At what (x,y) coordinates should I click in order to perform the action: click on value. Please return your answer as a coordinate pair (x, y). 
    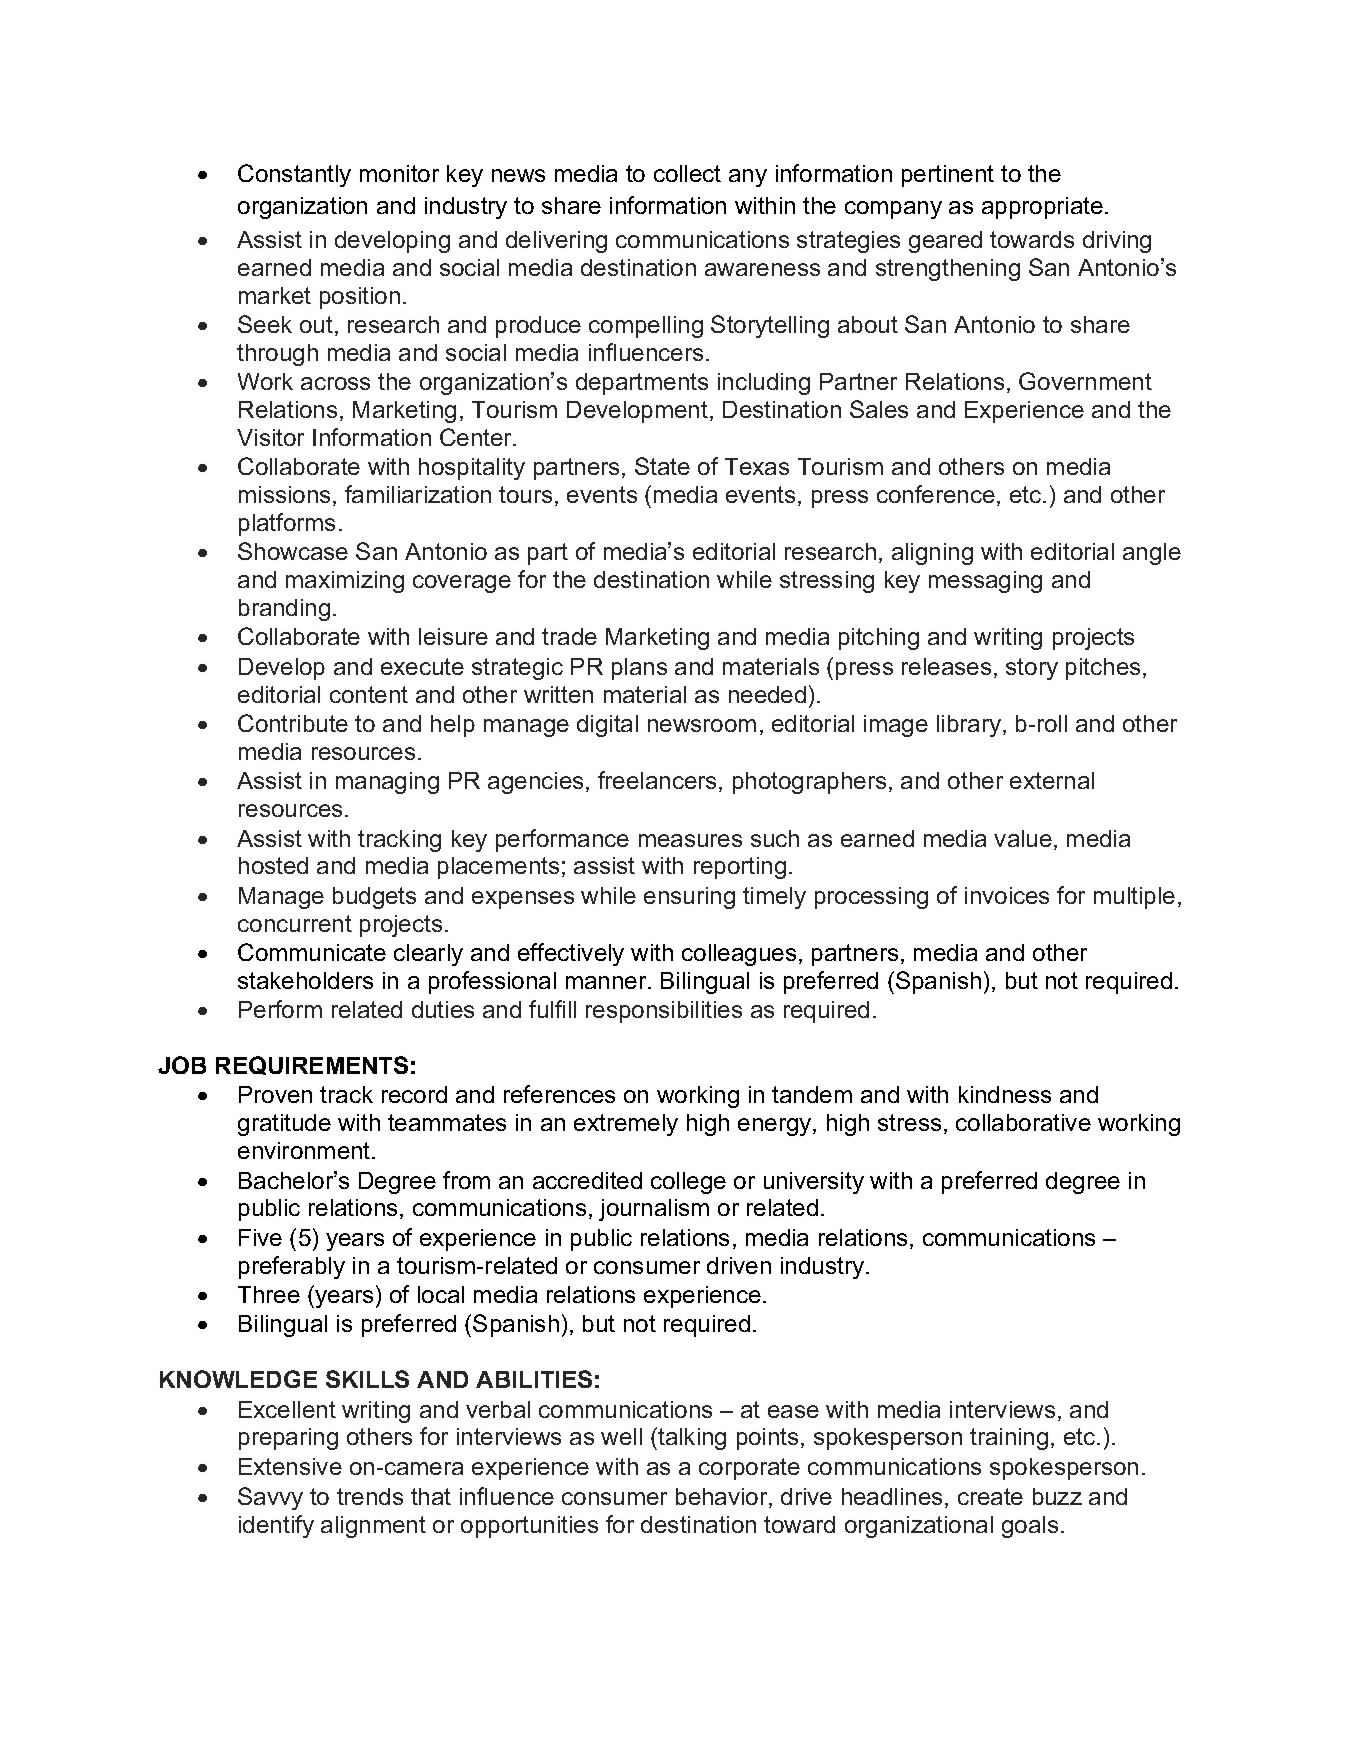
    Looking at the image, I should click on (1023, 838).
